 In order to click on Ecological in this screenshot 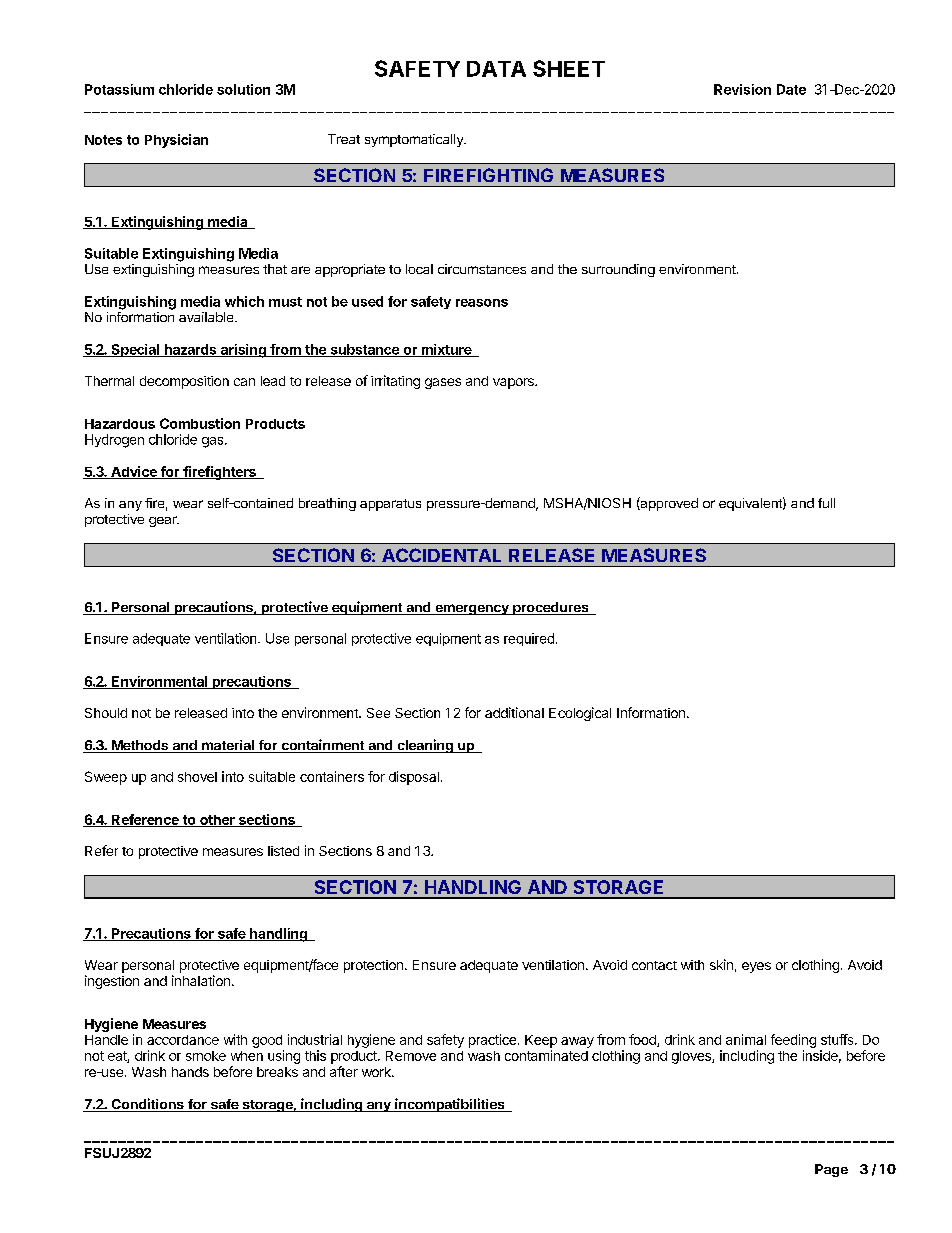, I will do `click(580, 714)`.
